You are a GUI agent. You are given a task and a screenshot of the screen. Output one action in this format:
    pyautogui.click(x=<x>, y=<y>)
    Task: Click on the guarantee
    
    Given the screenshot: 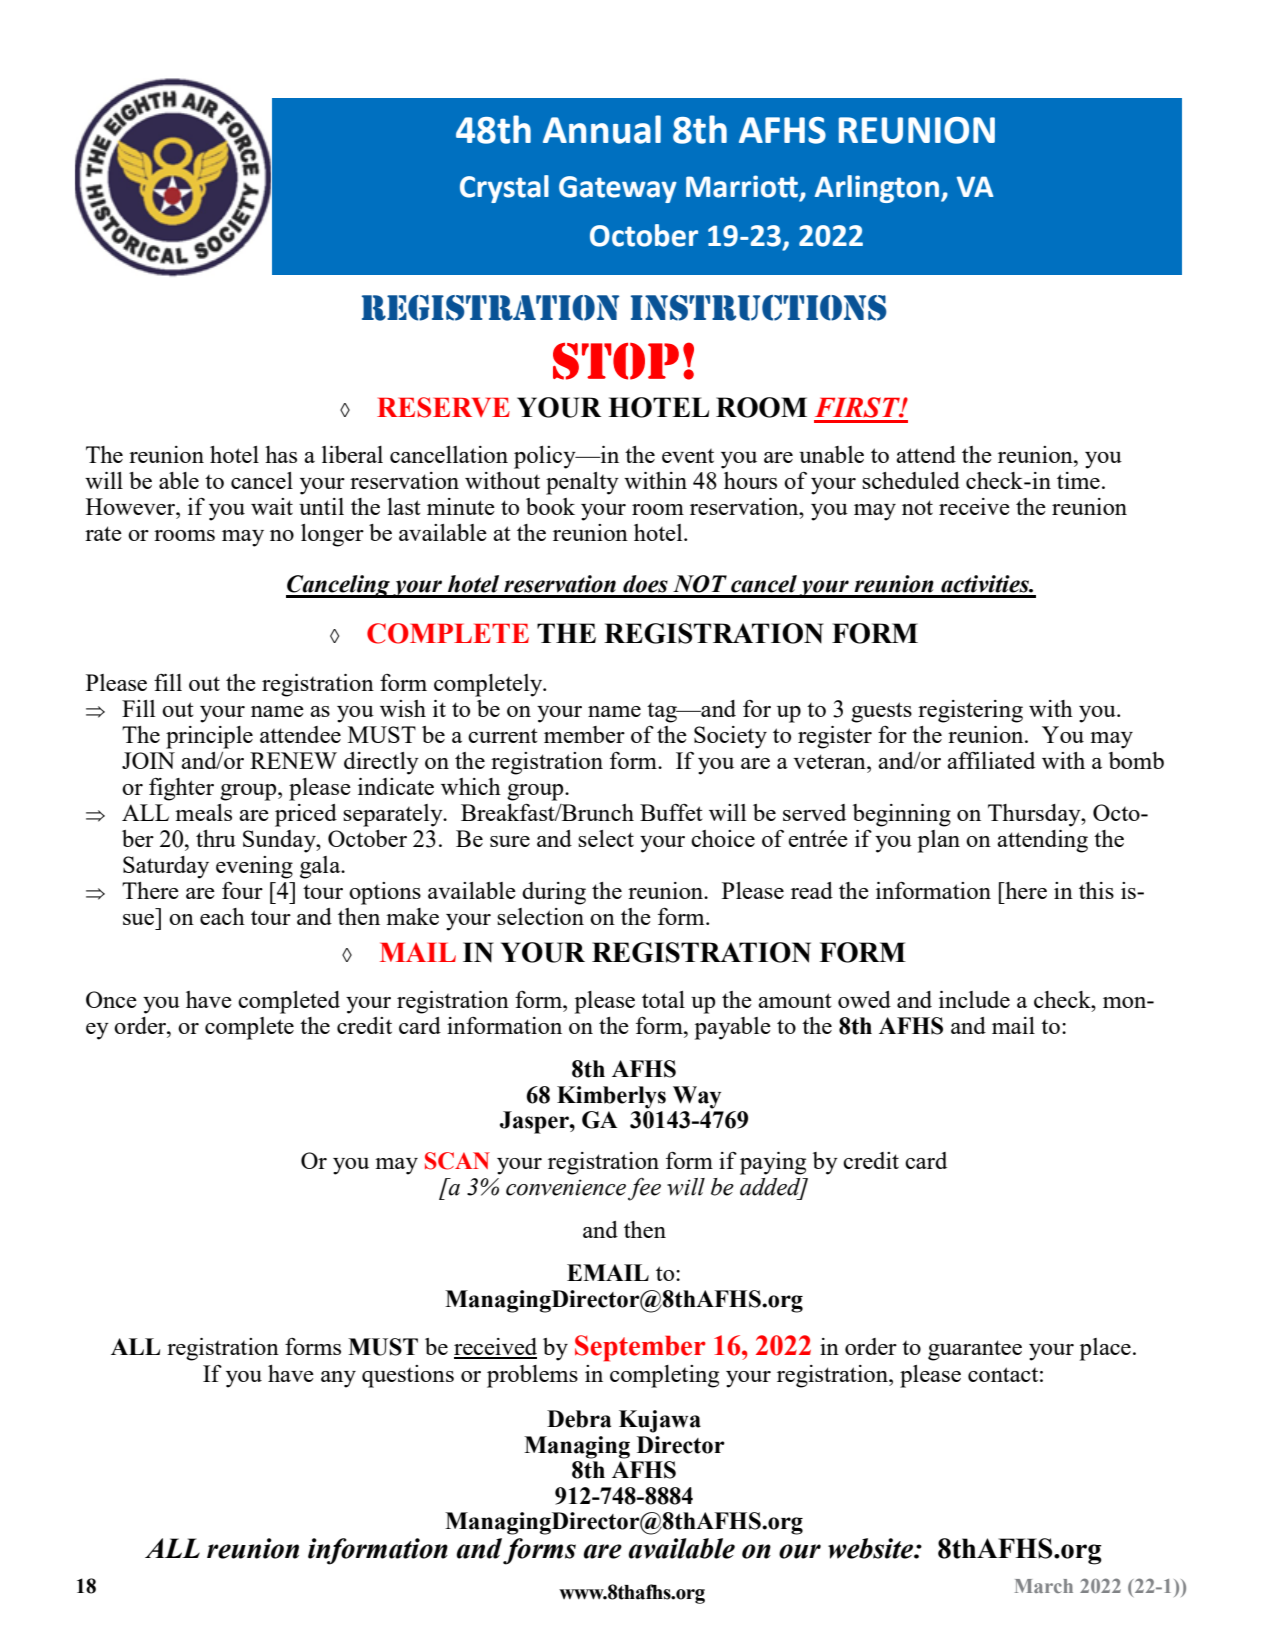 What is the action you would take?
    pyautogui.click(x=975, y=1350)
